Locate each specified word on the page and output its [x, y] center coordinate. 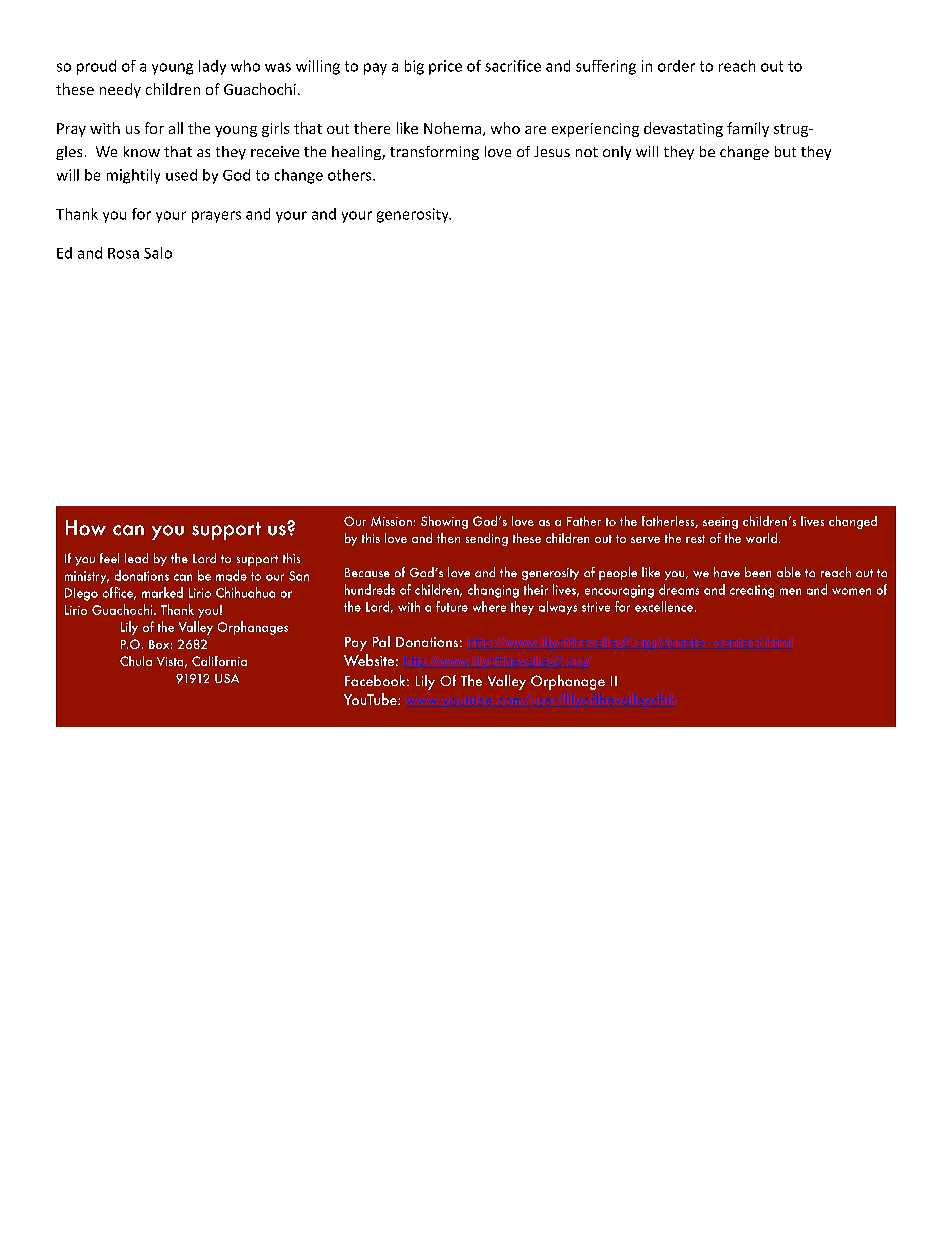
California [219, 661]
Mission [391, 521]
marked [162, 592]
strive [596, 607]
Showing [444, 522]
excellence [664, 606]
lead [136, 558]
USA [227, 678]
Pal [381, 641]
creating [752, 591]
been [758, 572]
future [452, 606]
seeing [720, 523]
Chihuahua [245, 592]
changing [493, 591]
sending [487, 539]
